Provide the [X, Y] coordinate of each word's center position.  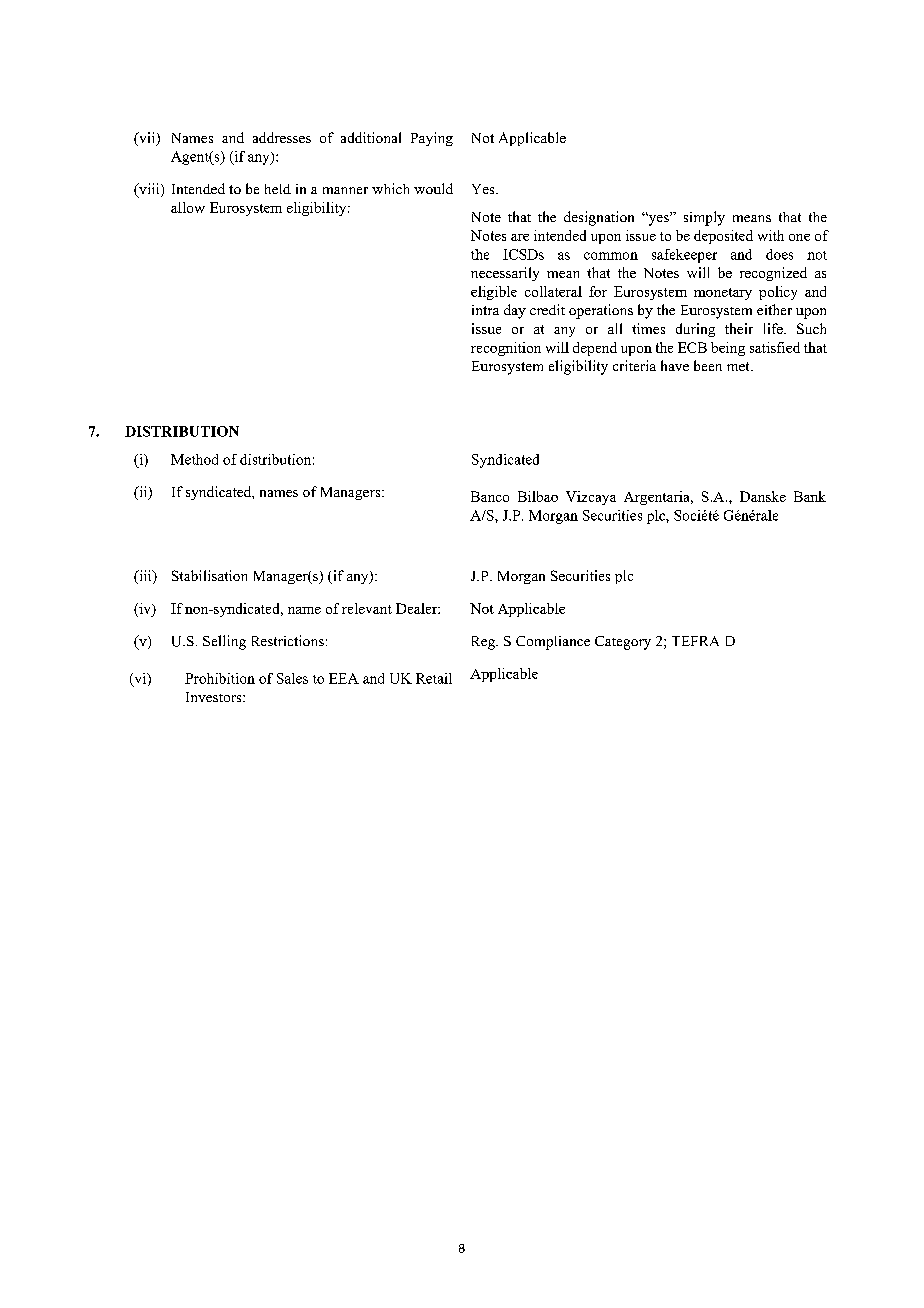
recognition [506, 349]
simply [704, 218]
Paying [432, 139]
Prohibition [220, 678]
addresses [282, 137]
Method [194, 459]
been [708, 365]
